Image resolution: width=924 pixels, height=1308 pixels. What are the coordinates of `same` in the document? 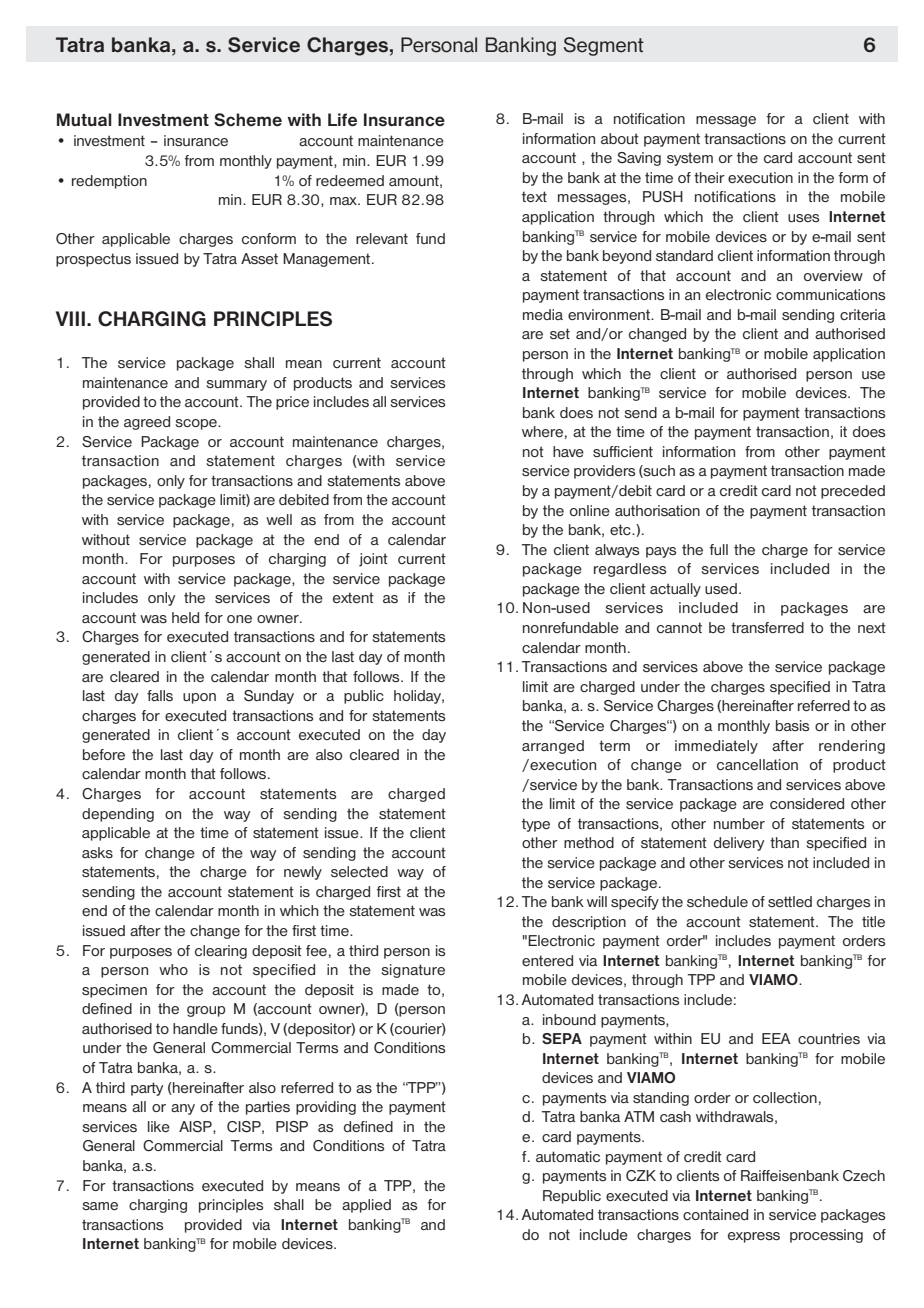 It's located at (100, 1206).
